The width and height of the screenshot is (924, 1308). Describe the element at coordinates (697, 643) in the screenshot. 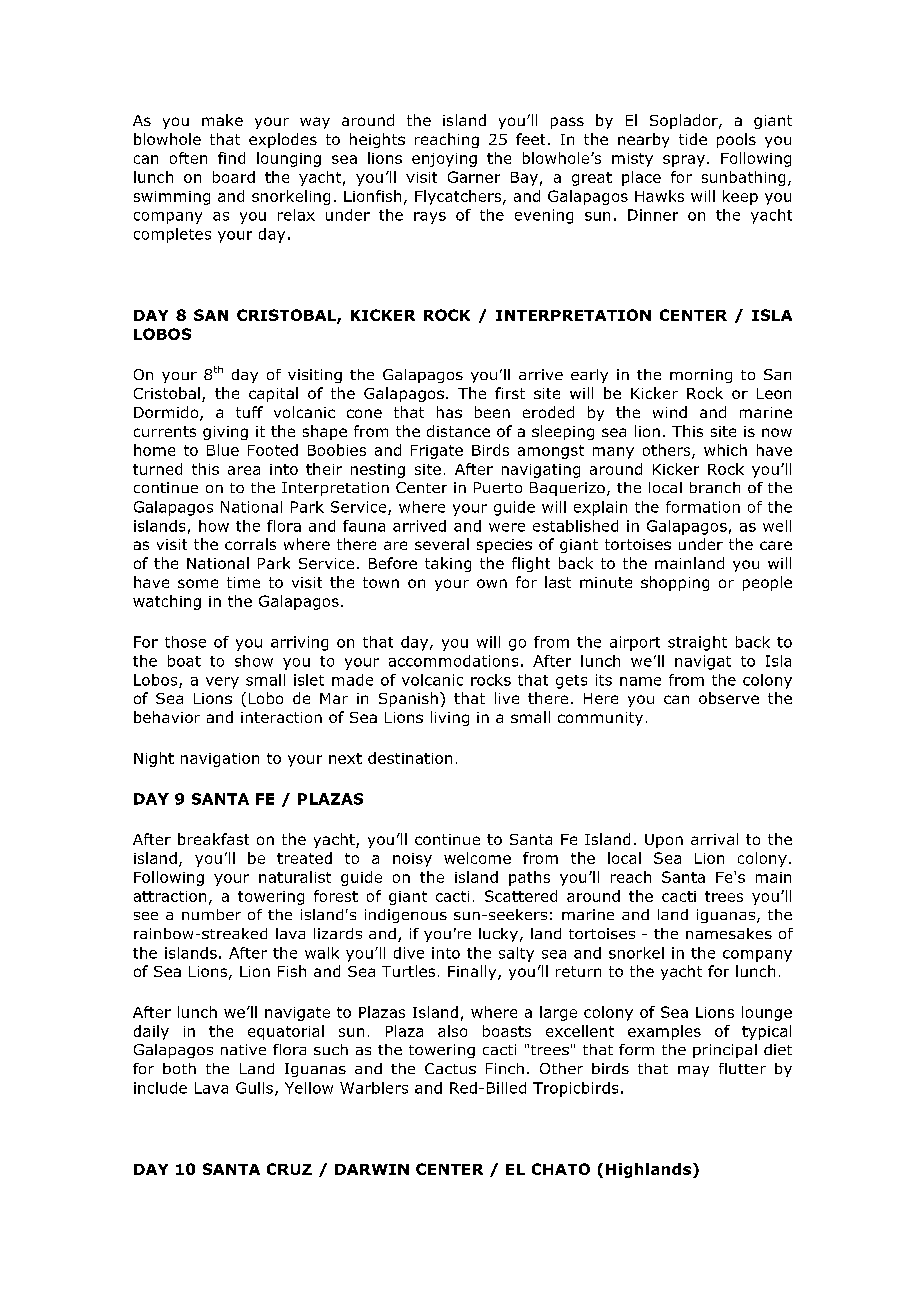

I see `straight` at that location.
